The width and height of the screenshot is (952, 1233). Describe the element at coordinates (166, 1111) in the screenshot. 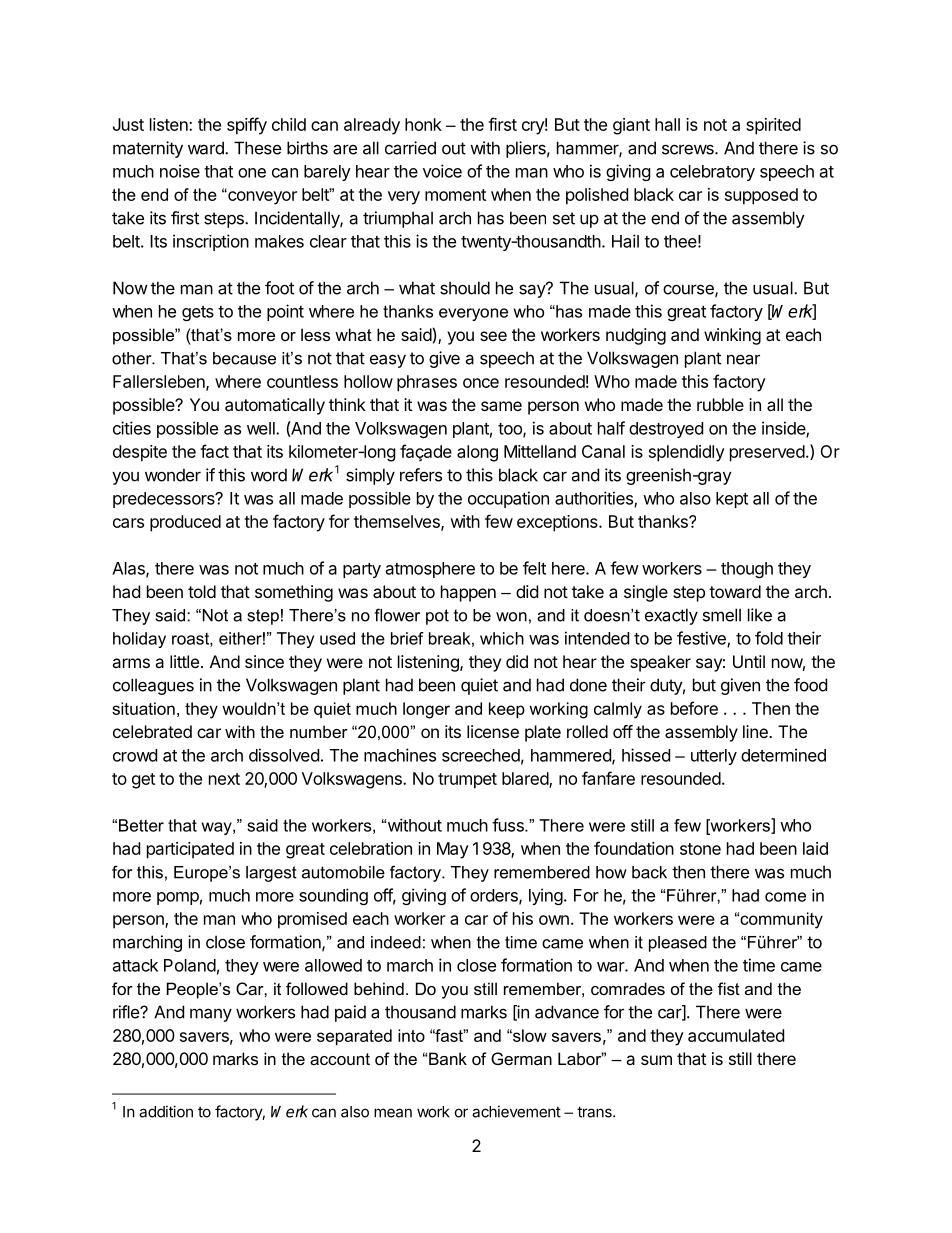

I see `addition` at that location.
